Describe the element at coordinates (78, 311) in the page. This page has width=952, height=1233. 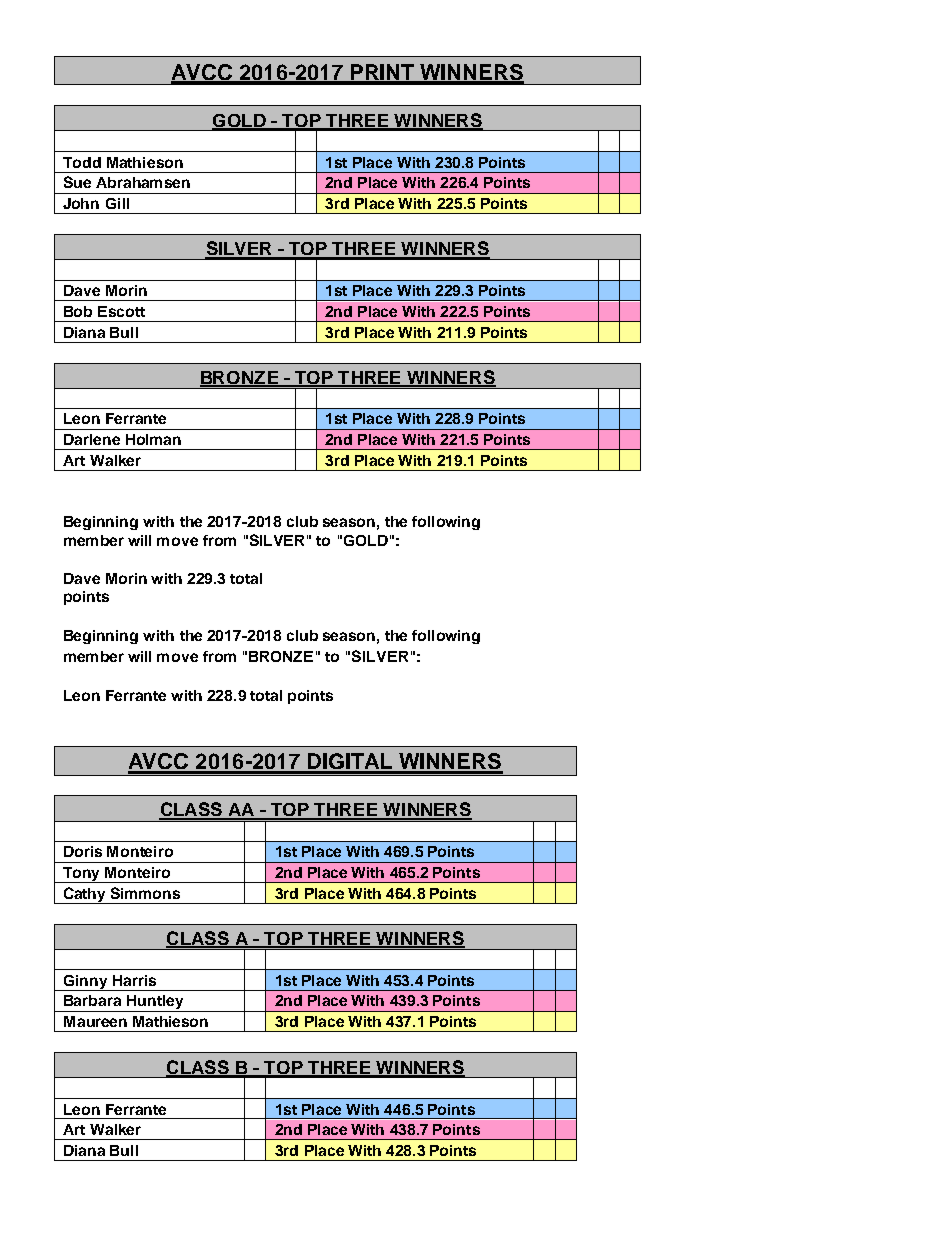
I see `Bob` at that location.
